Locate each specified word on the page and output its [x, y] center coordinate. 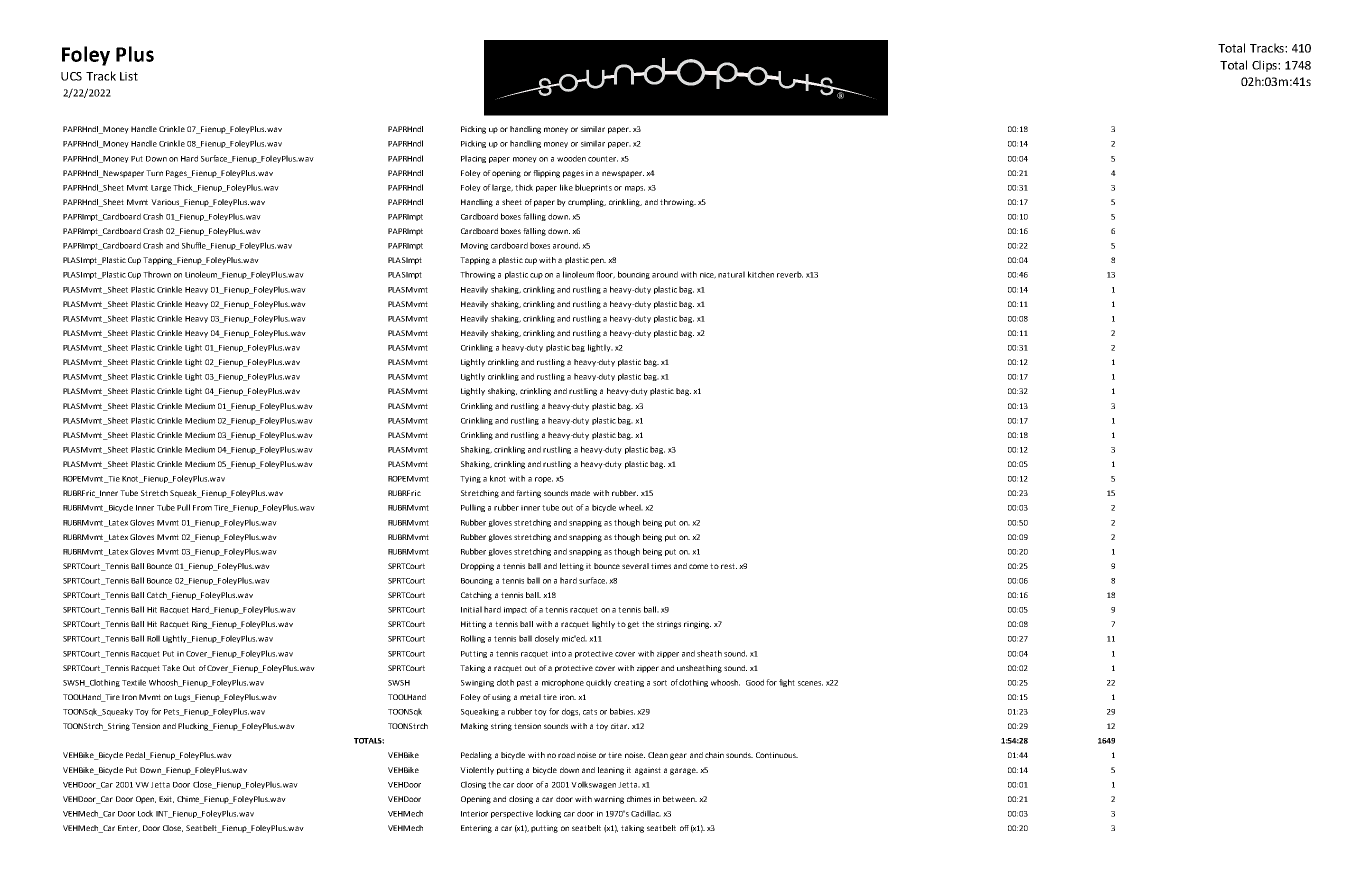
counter [603, 159]
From [202, 508]
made [580, 493]
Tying [470, 479]
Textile [134, 682]
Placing [473, 159]
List [129, 76]
